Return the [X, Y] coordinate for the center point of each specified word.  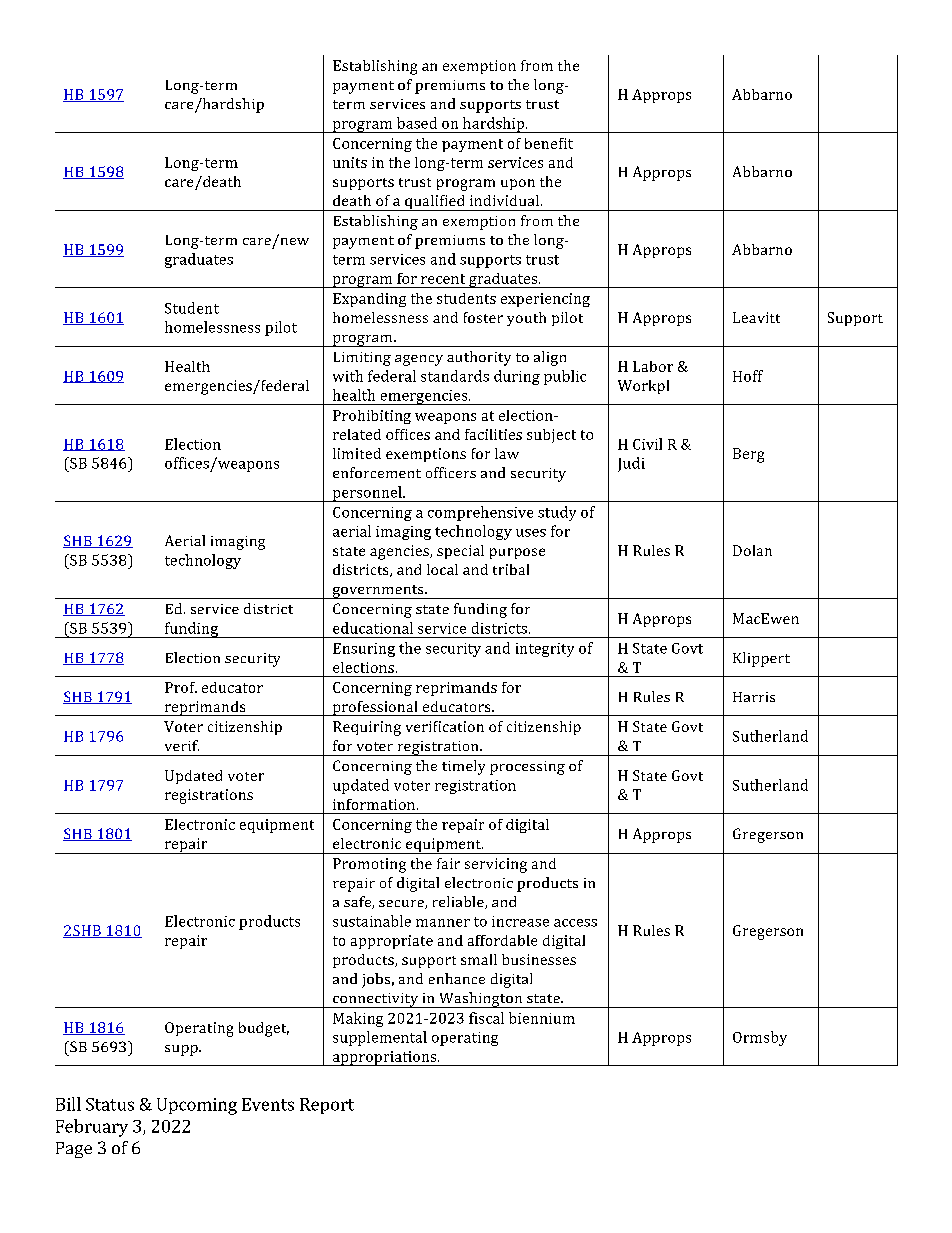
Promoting [369, 865]
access [575, 923]
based [417, 123]
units [350, 162]
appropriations [384, 1058]
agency [419, 360]
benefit [549, 143]
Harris [754, 697]
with [348, 376]
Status [110, 1104]
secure [402, 904]
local [442, 569]
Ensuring [364, 650]
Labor [653, 366]
